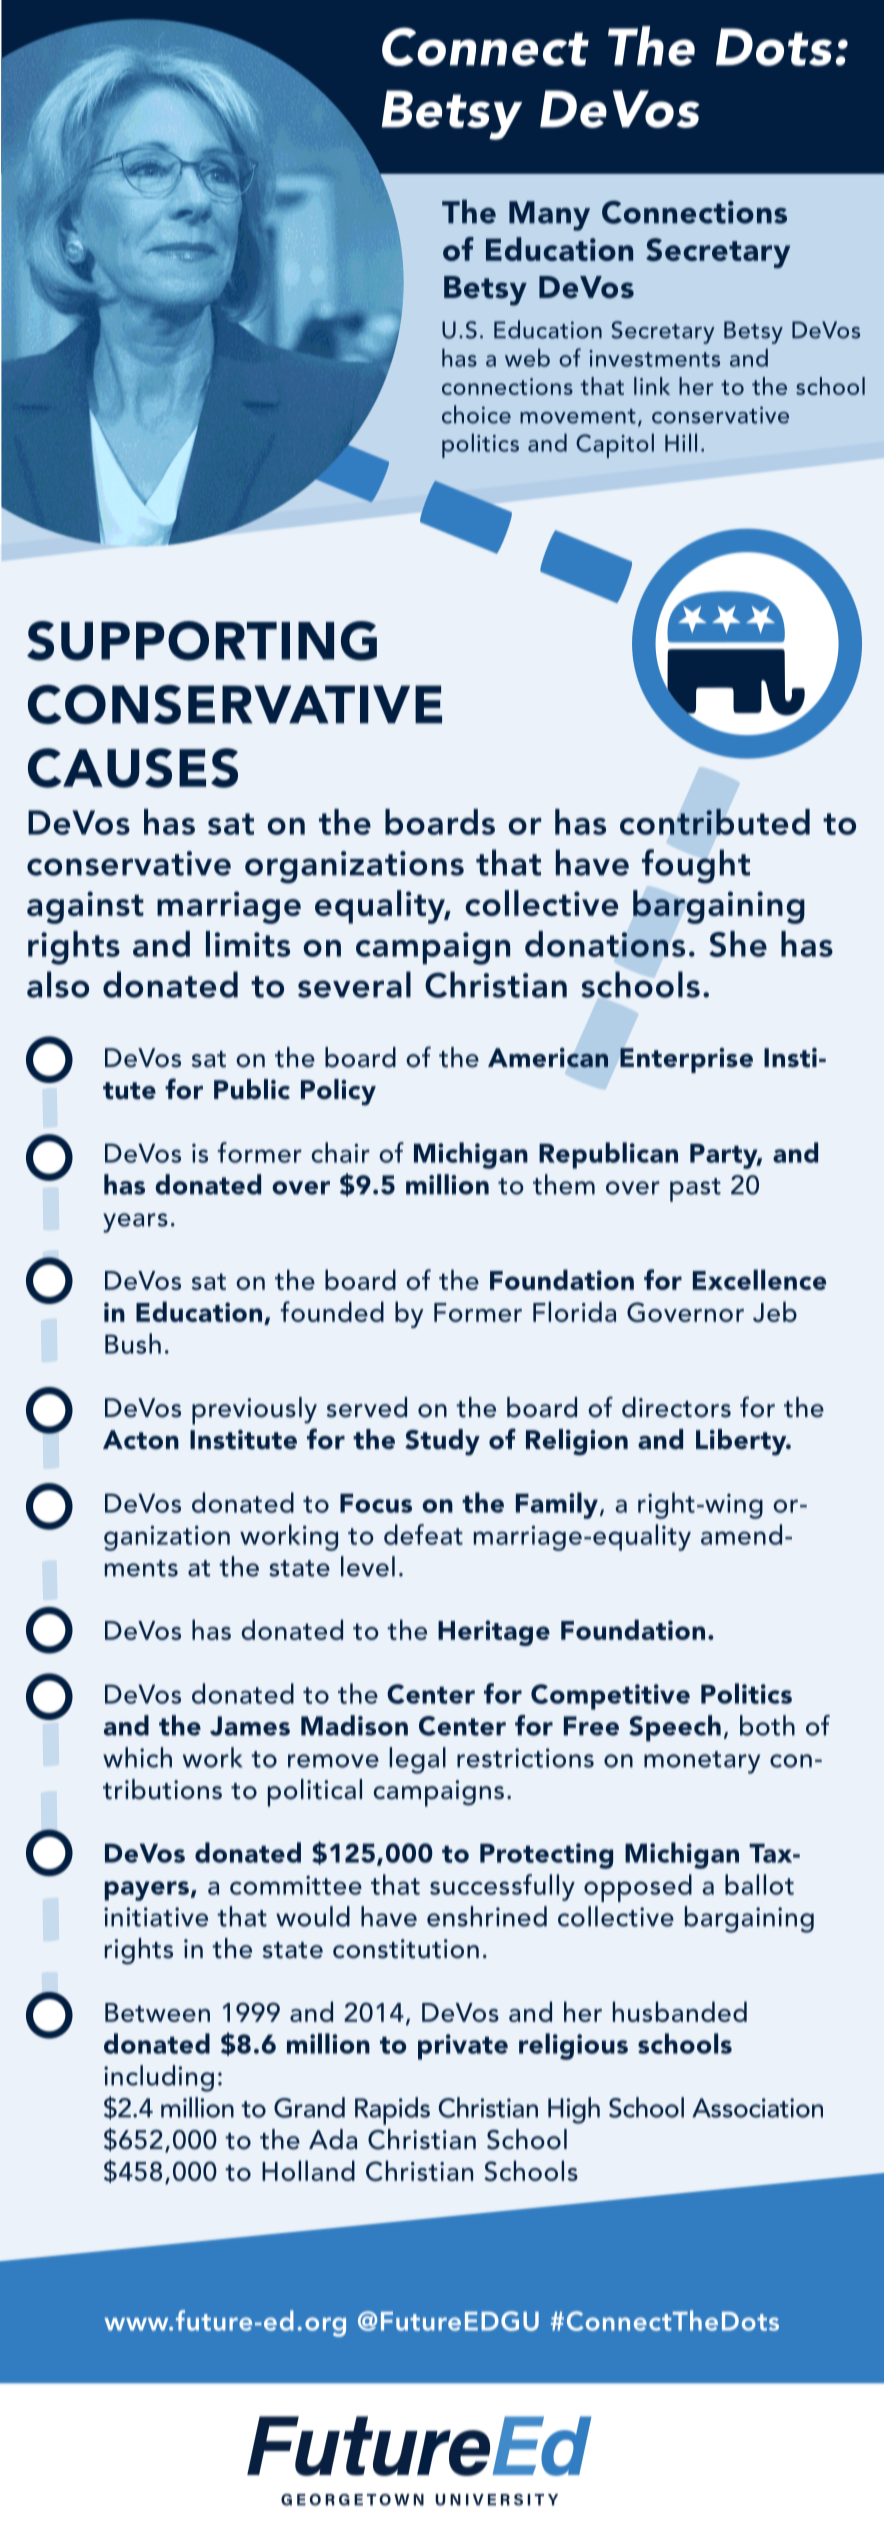 The image size is (884, 2531). I want to click on fought, so click(696, 866).
